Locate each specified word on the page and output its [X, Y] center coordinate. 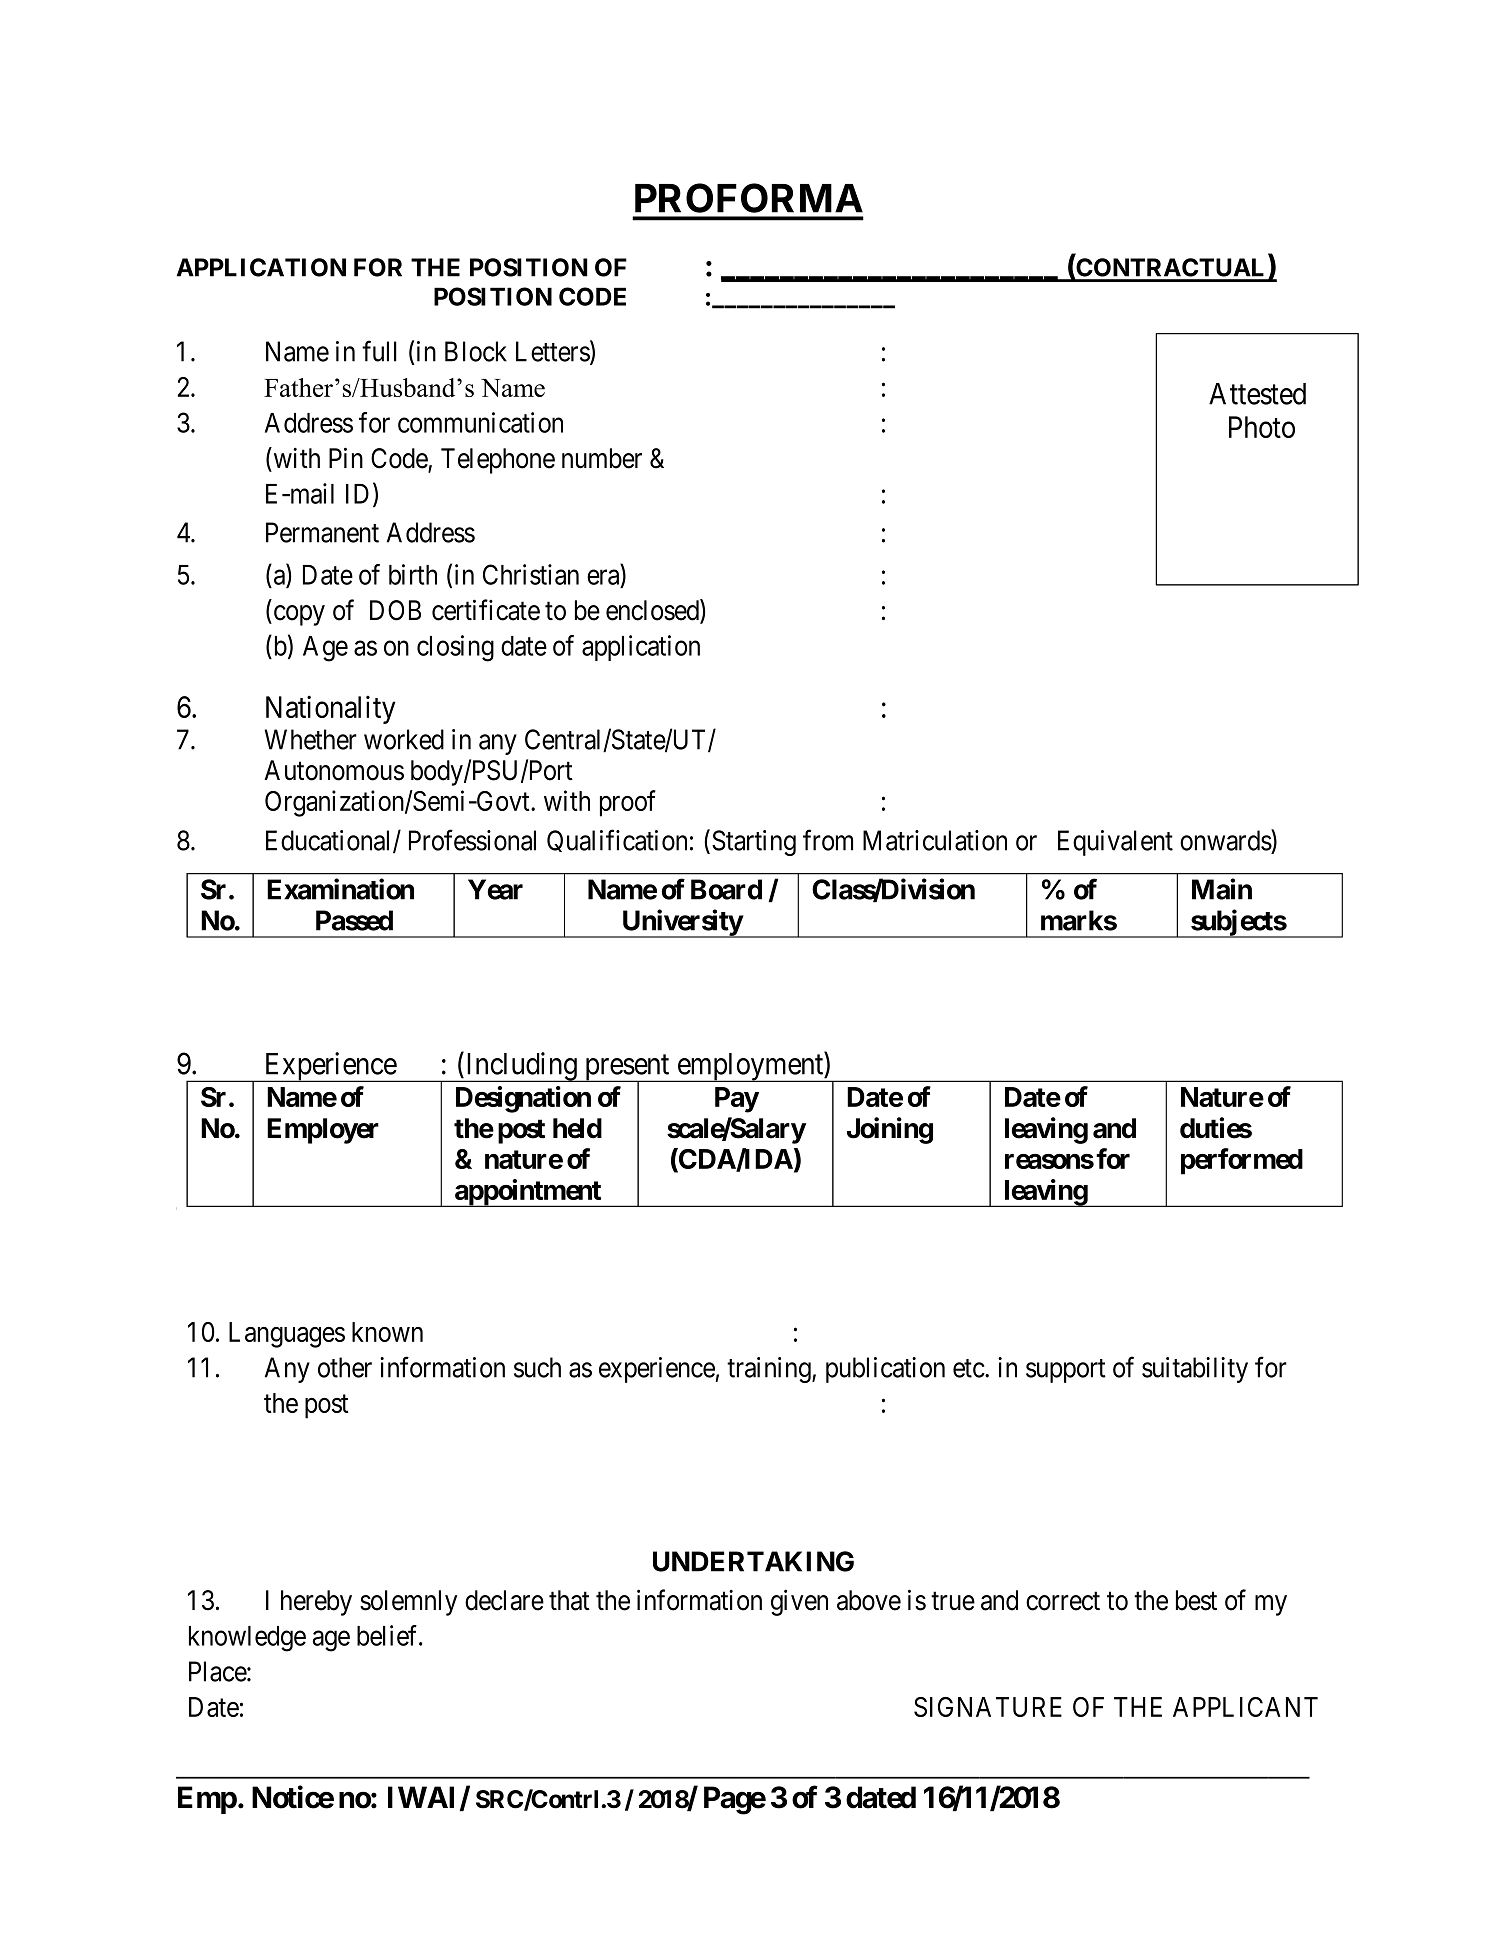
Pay [737, 1100]
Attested [1257, 394]
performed [1242, 1161]
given [799, 1602]
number [602, 458]
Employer [323, 1131]
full [379, 351]
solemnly [408, 1603]
